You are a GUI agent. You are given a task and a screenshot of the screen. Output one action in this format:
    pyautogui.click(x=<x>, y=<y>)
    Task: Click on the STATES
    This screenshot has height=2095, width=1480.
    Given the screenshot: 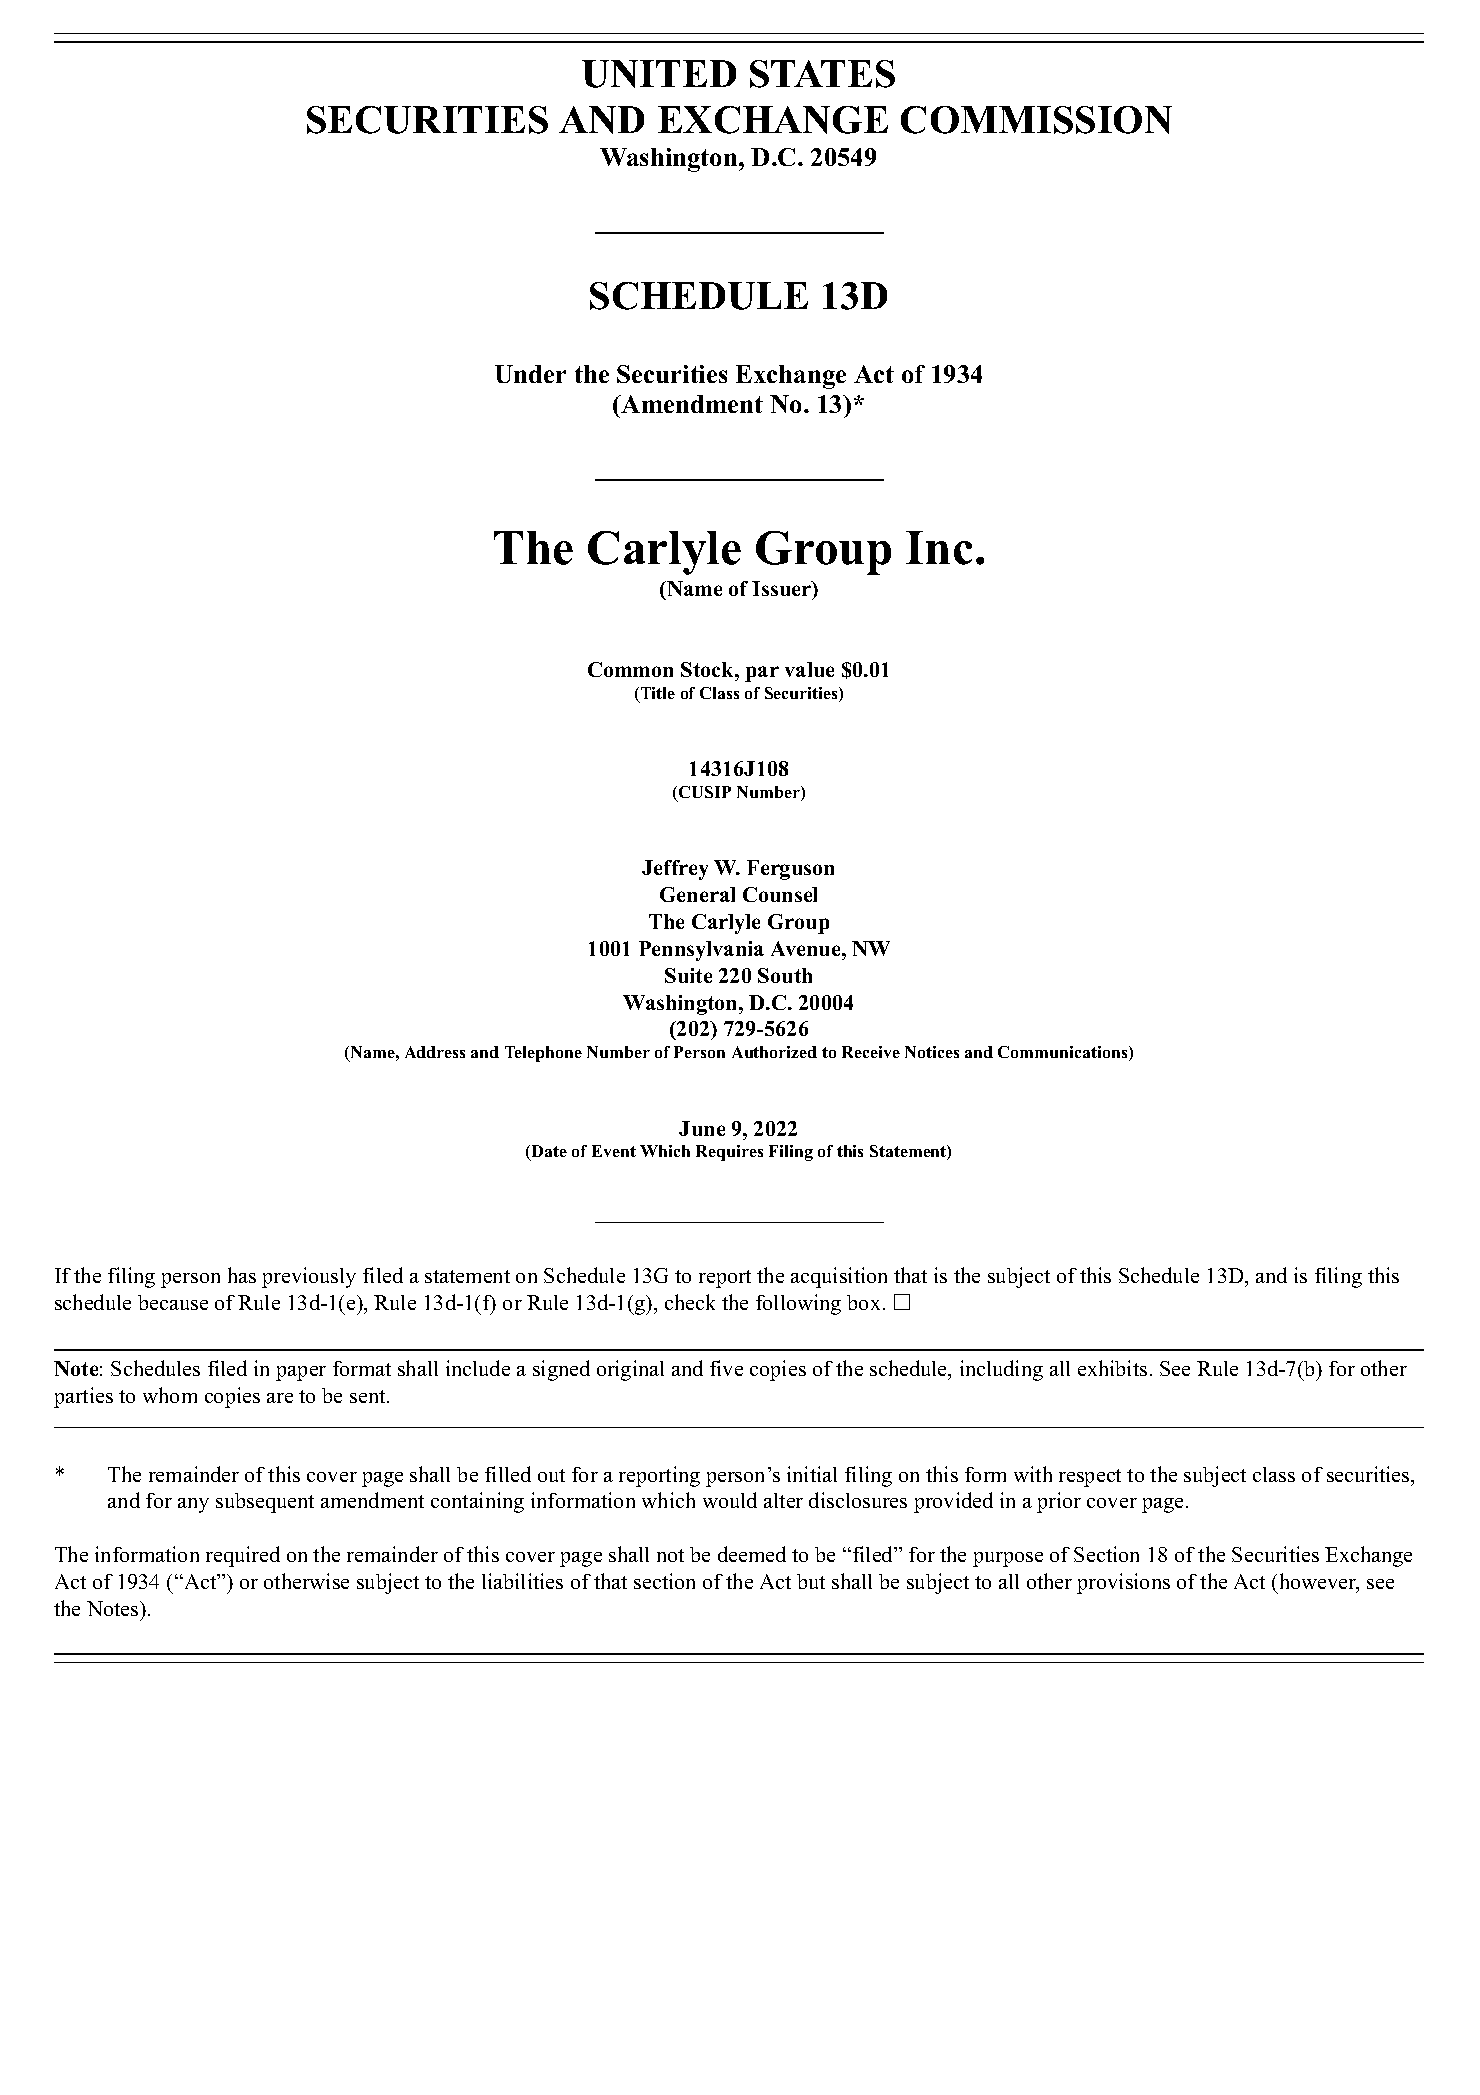 What is the action you would take?
    pyautogui.click(x=822, y=74)
